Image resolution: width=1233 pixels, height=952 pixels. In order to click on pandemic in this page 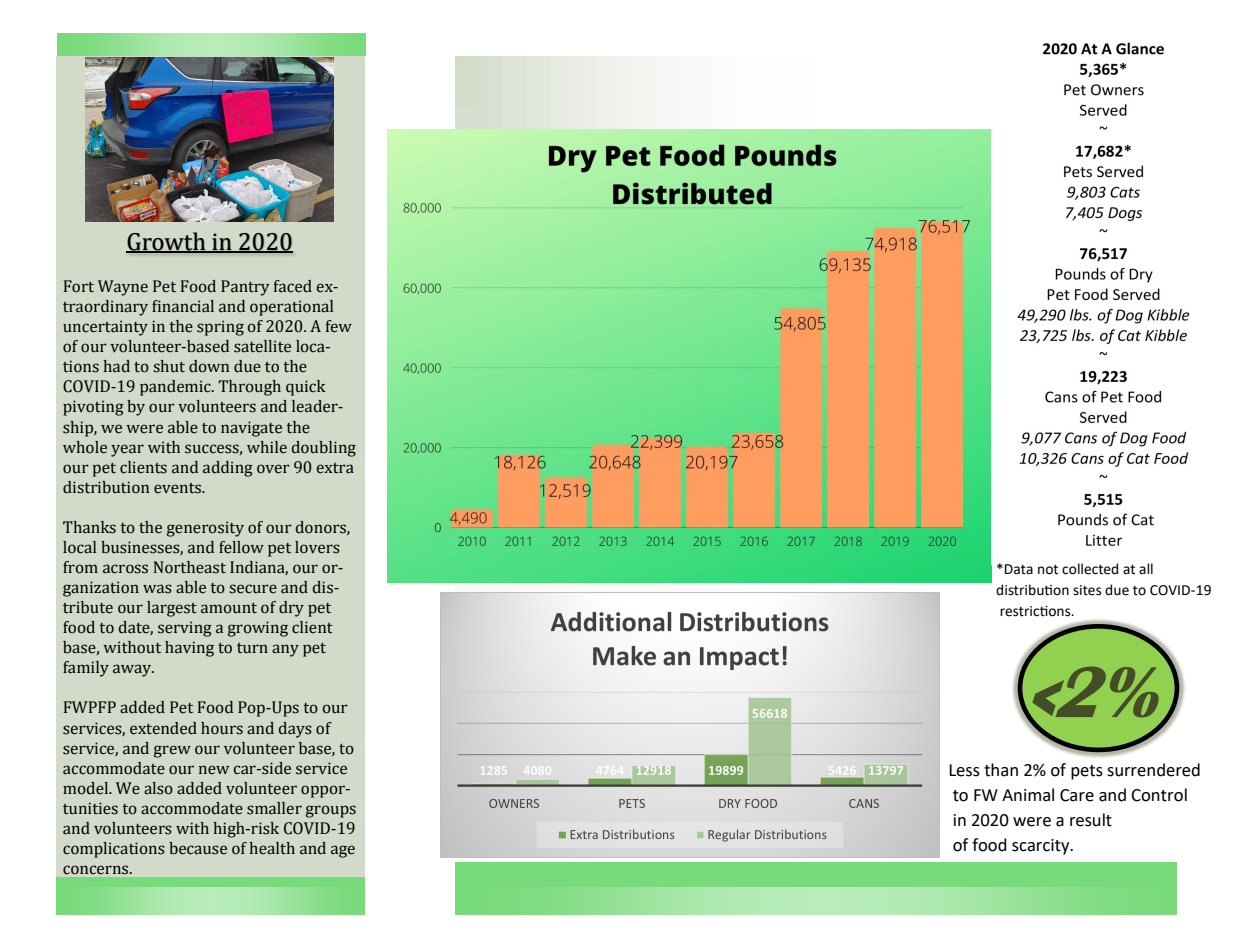, I will do `click(176, 388)`.
